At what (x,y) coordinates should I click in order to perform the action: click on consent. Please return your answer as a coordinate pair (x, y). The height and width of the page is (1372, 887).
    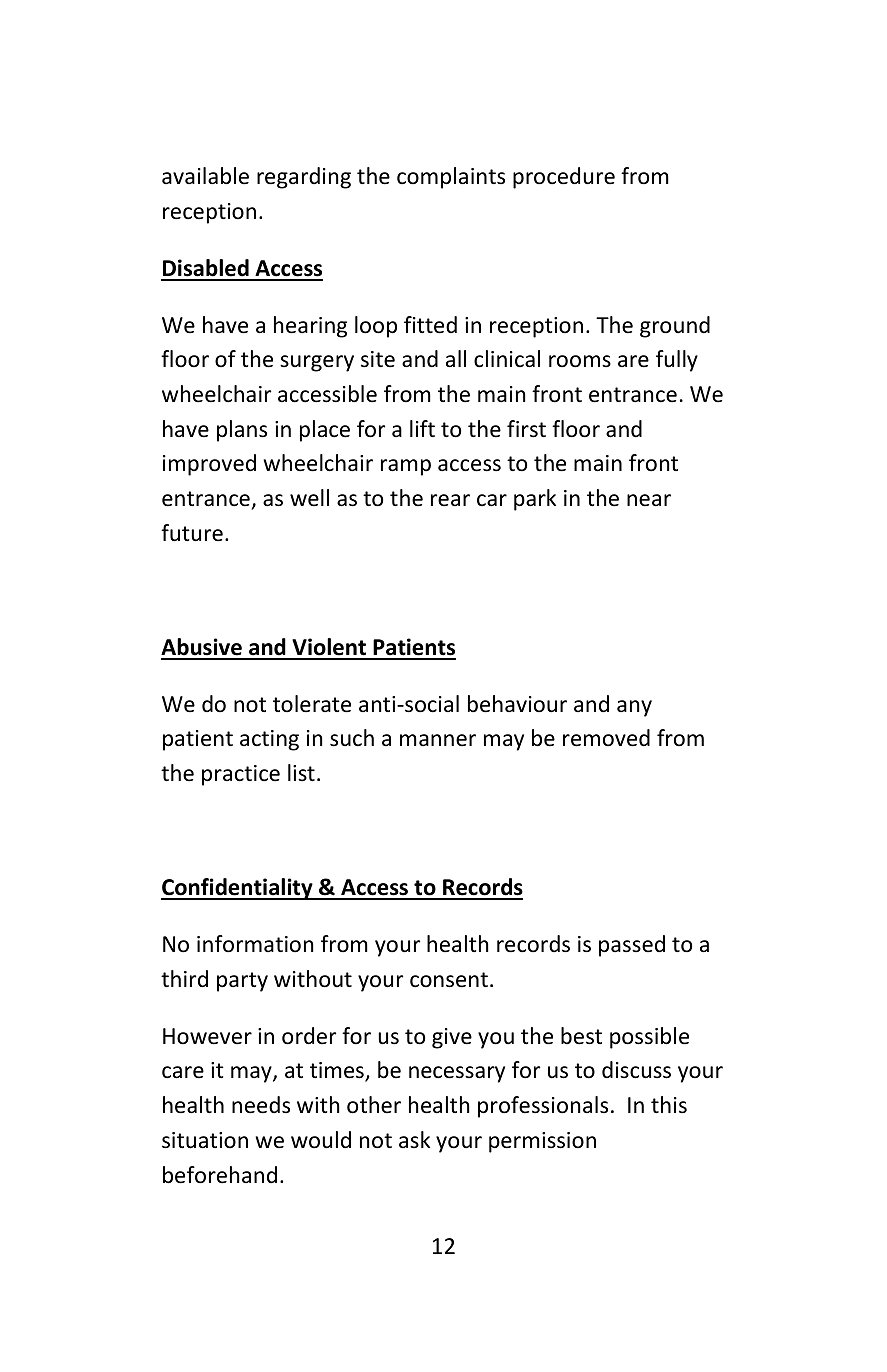
    Looking at the image, I should click on (449, 980).
